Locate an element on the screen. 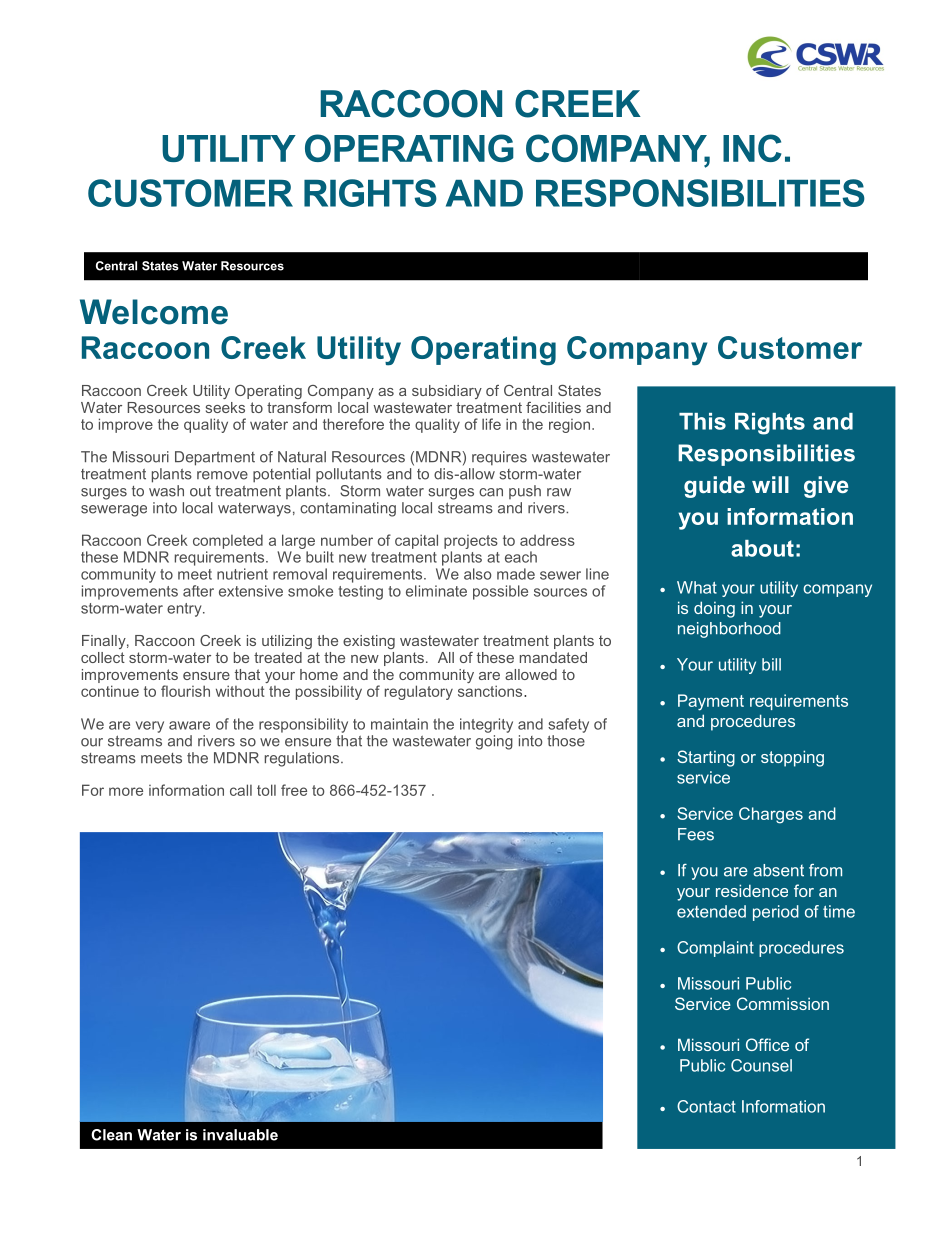  neighborhood is located at coordinates (729, 630).
